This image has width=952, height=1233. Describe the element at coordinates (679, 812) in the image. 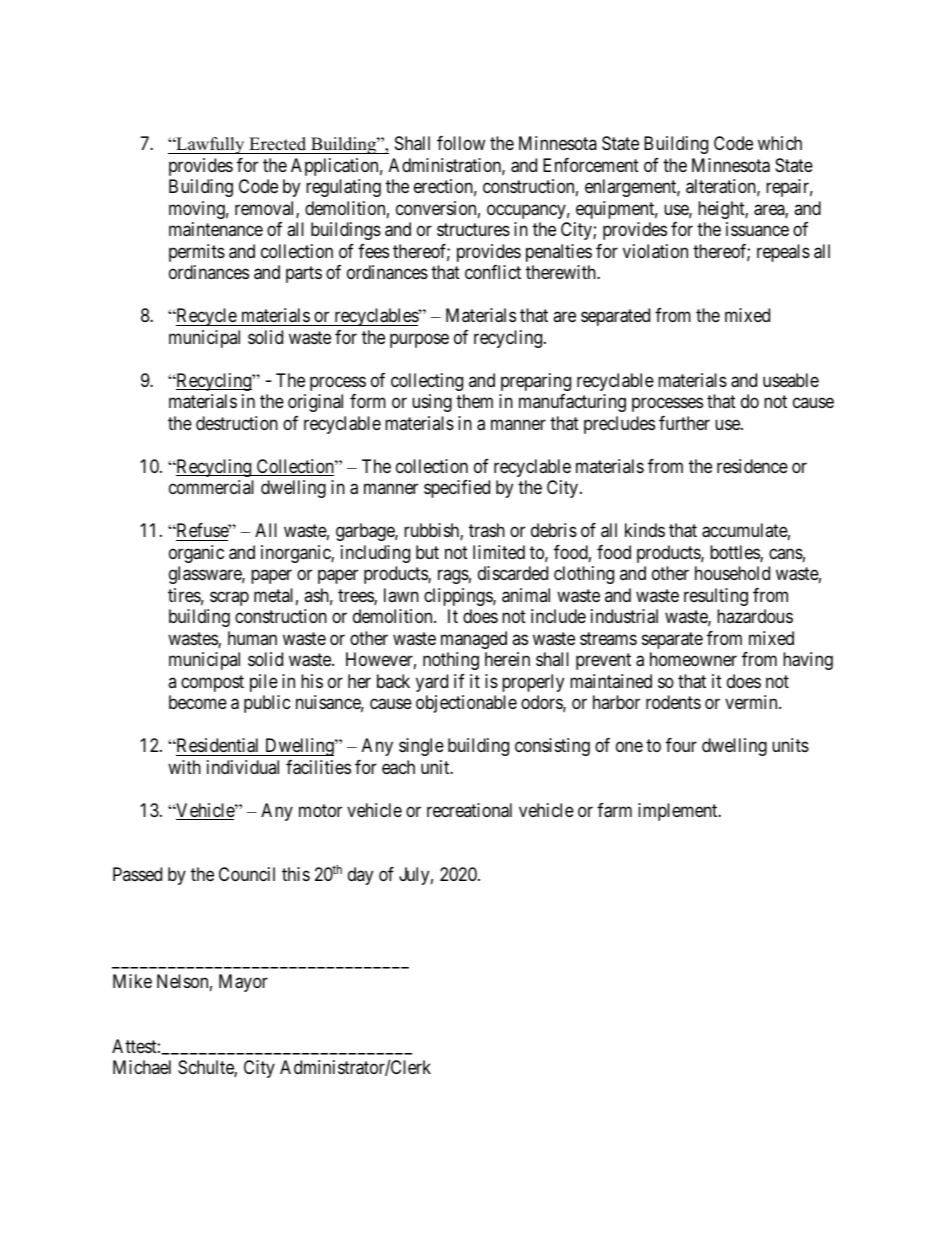

I see `implement` at that location.
